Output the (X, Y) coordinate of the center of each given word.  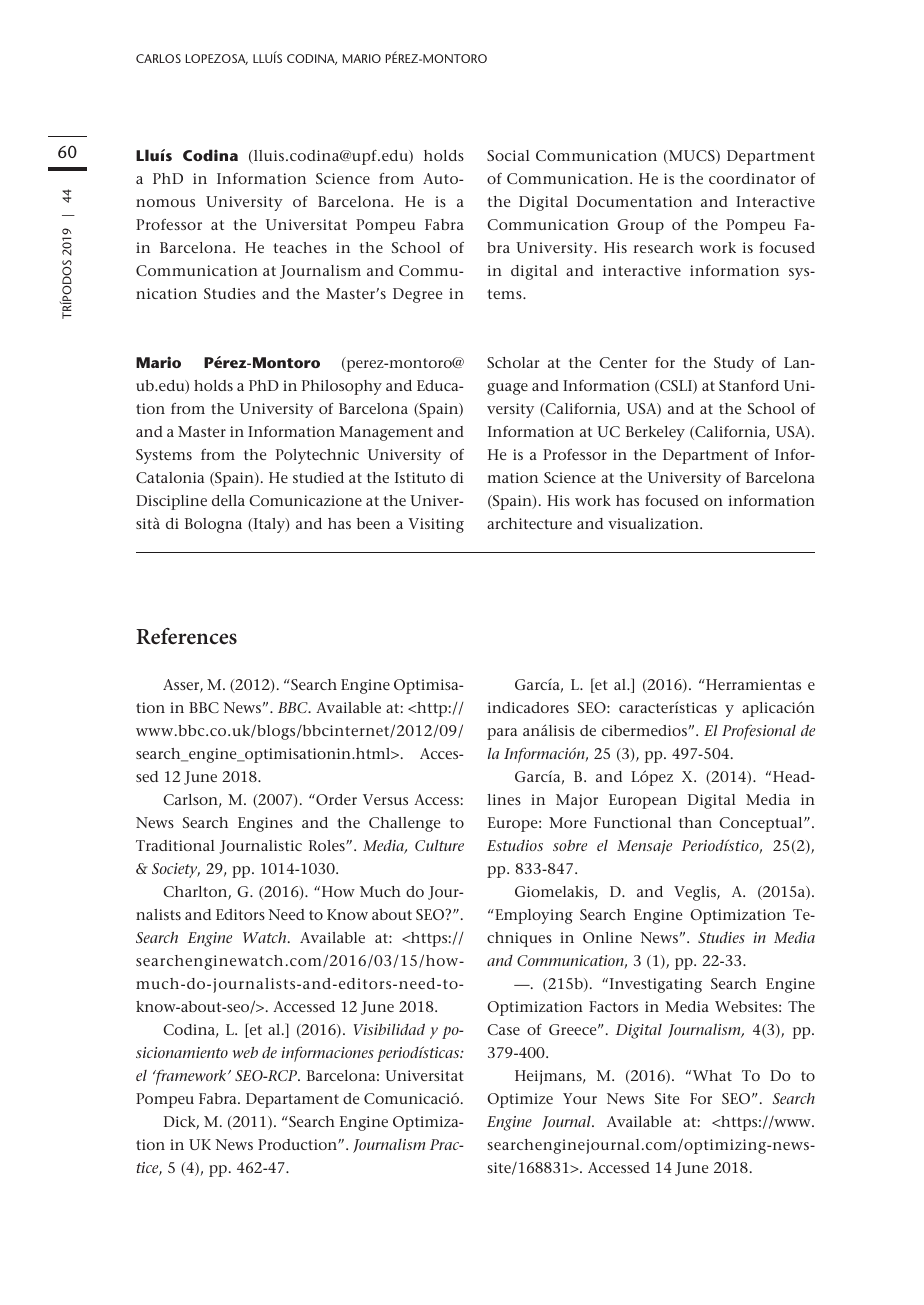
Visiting (436, 525)
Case (503, 1029)
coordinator (752, 178)
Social (508, 155)
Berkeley (655, 433)
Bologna (213, 525)
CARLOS (158, 58)
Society (176, 870)
